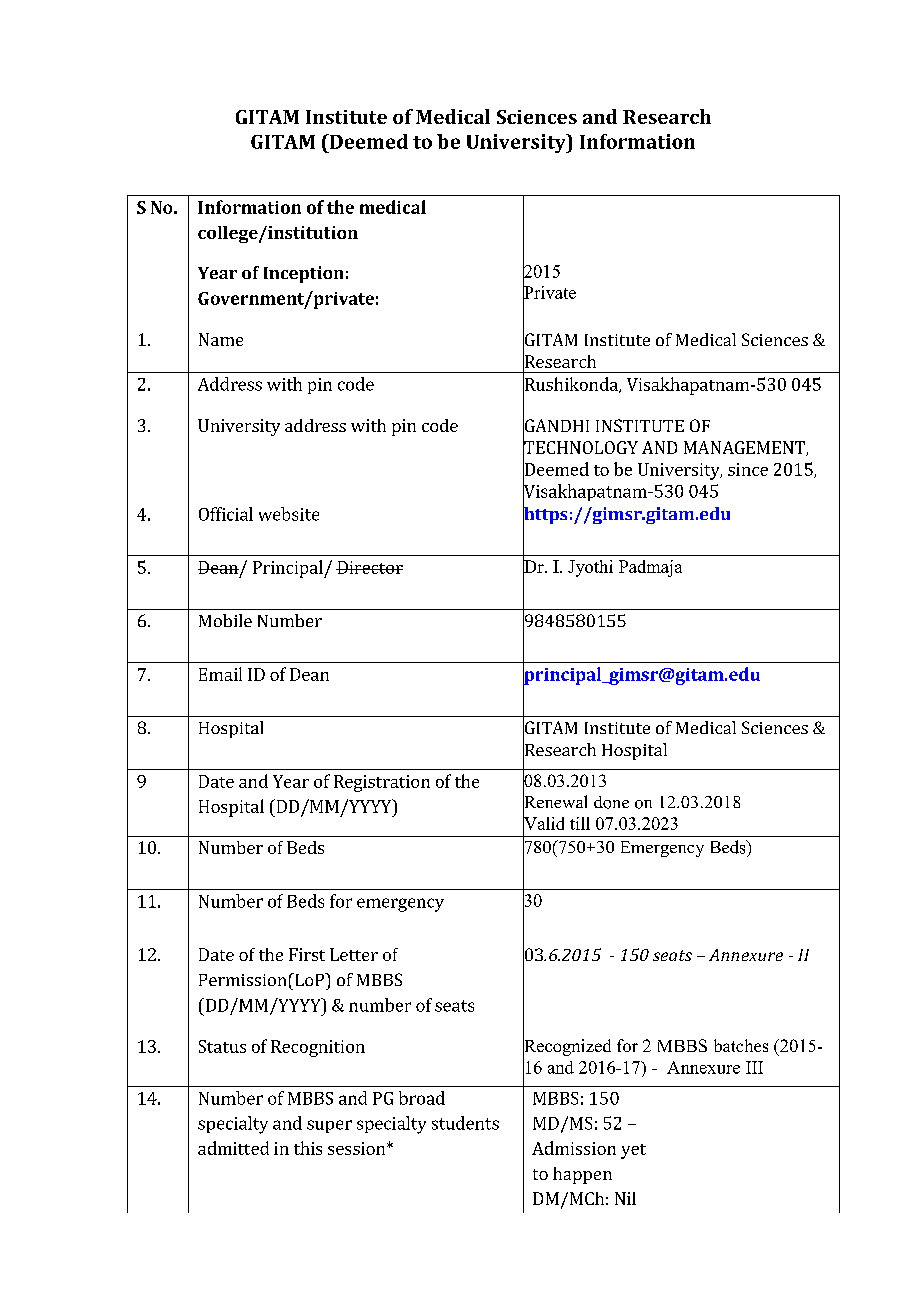 The width and height of the document is (924, 1308). What do you see at coordinates (556, 426) in the document?
I see `GANDHI` at bounding box center [556, 426].
